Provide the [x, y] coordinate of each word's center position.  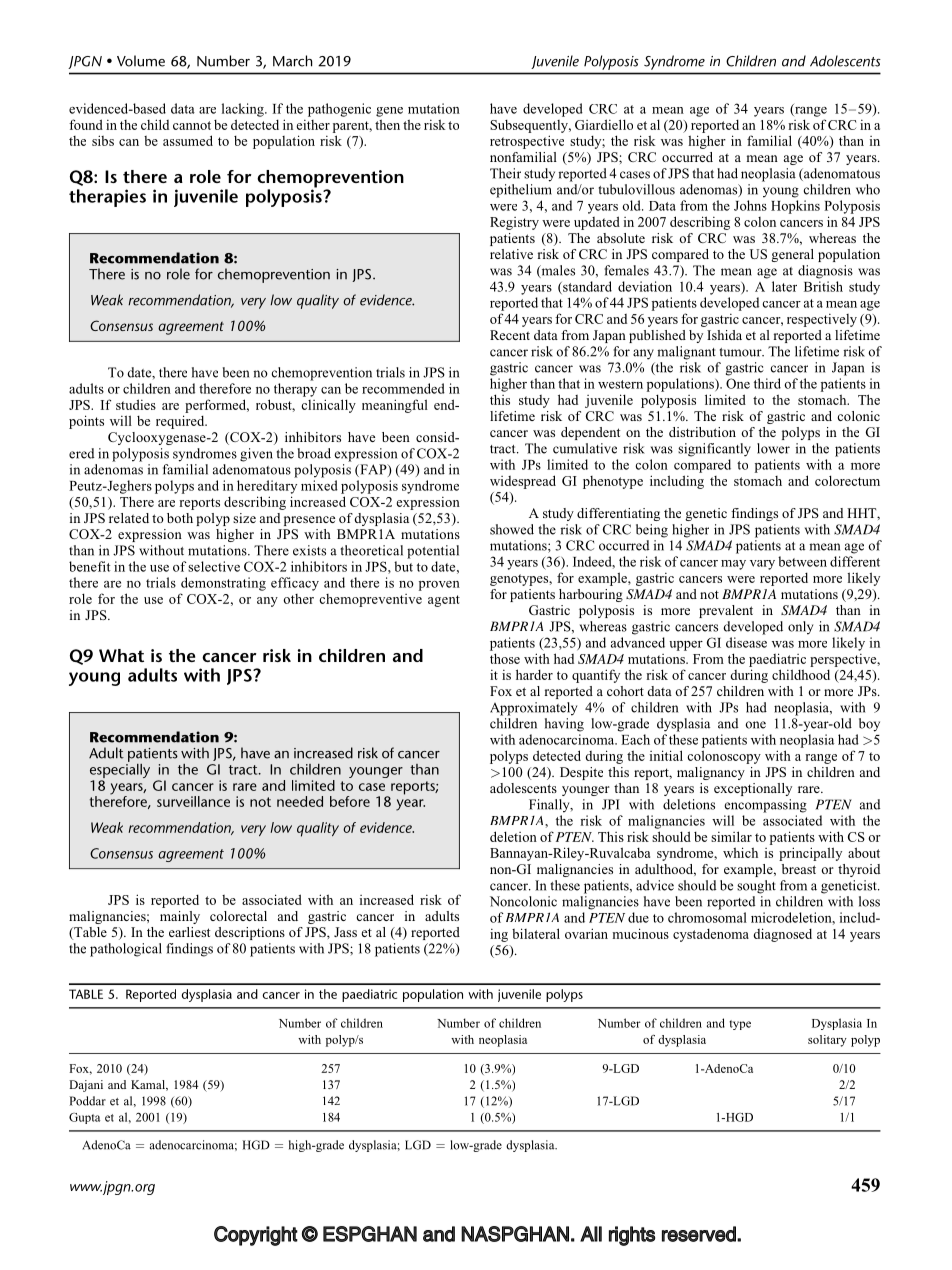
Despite [581, 773]
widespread [523, 482]
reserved [700, 1234]
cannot [192, 125]
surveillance [193, 801]
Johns [750, 205]
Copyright [256, 1236]
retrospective [527, 142]
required [181, 422]
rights [632, 1236]
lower [773, 448]
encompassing [766, 806]
